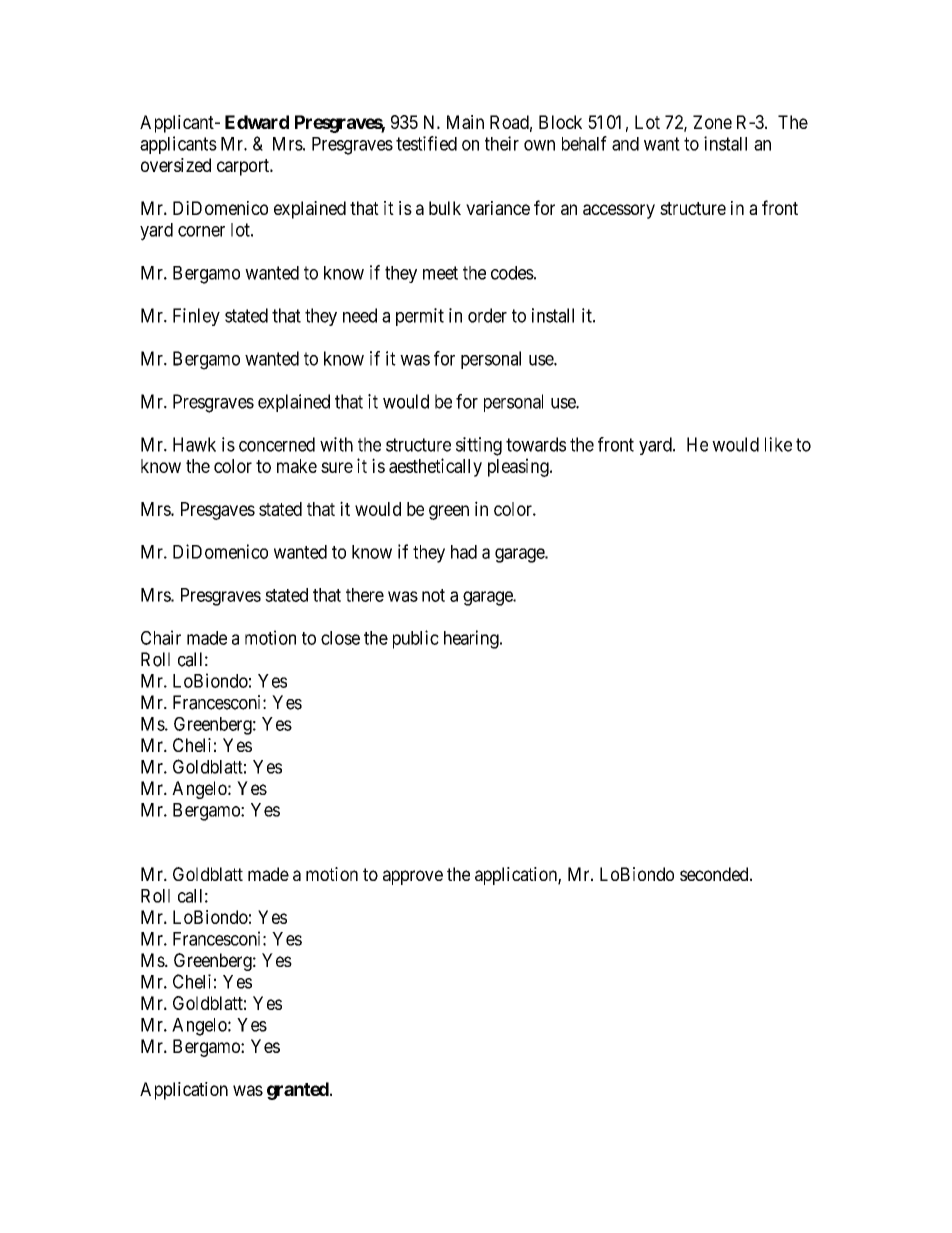 This screenshot has width=952, height=1233. Describe the element at coordinates (161, 637) in the screenshot. I see `Chair` at that location.
